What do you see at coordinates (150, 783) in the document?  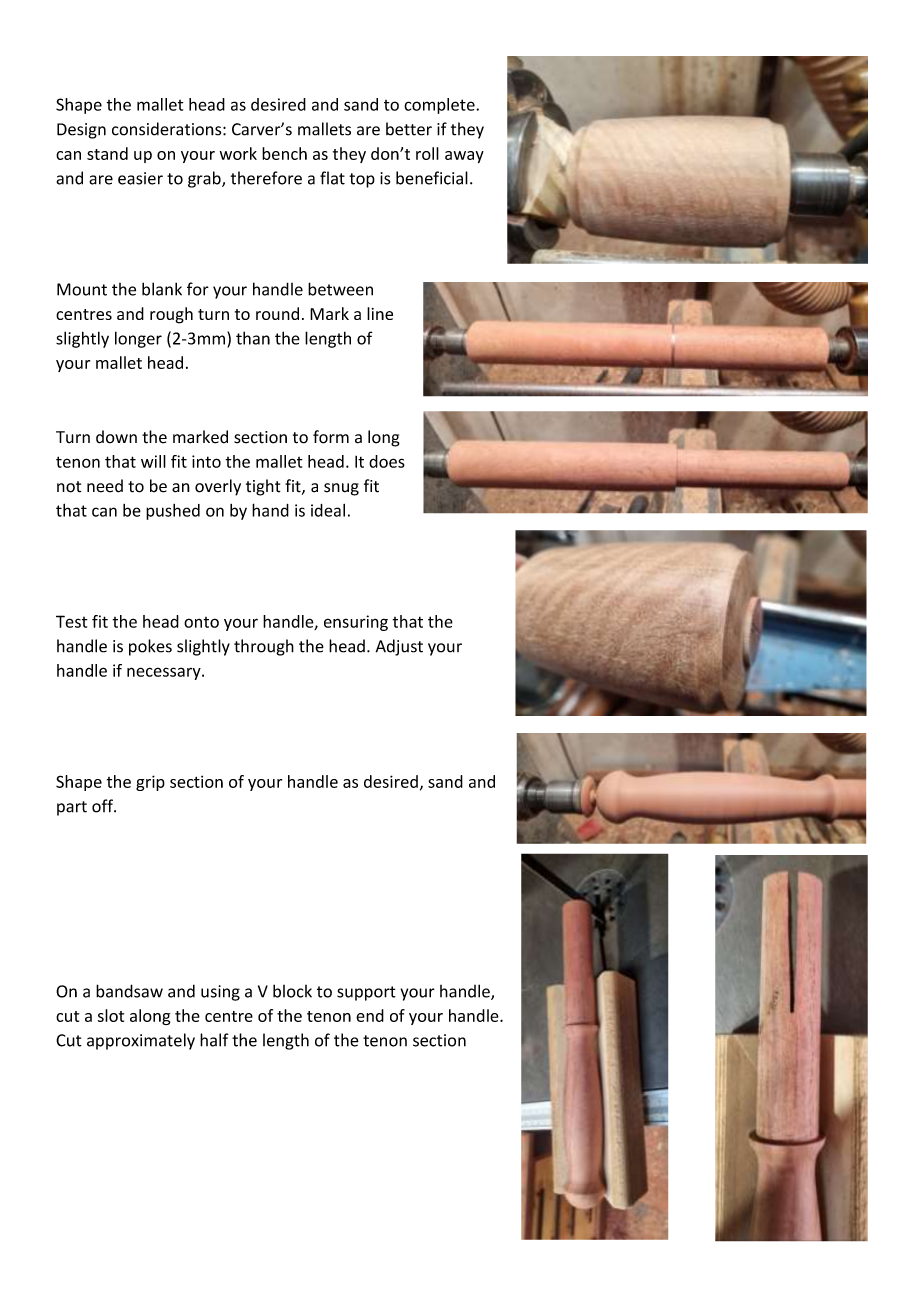 I see `grip` at bounding box center [150, 783].
